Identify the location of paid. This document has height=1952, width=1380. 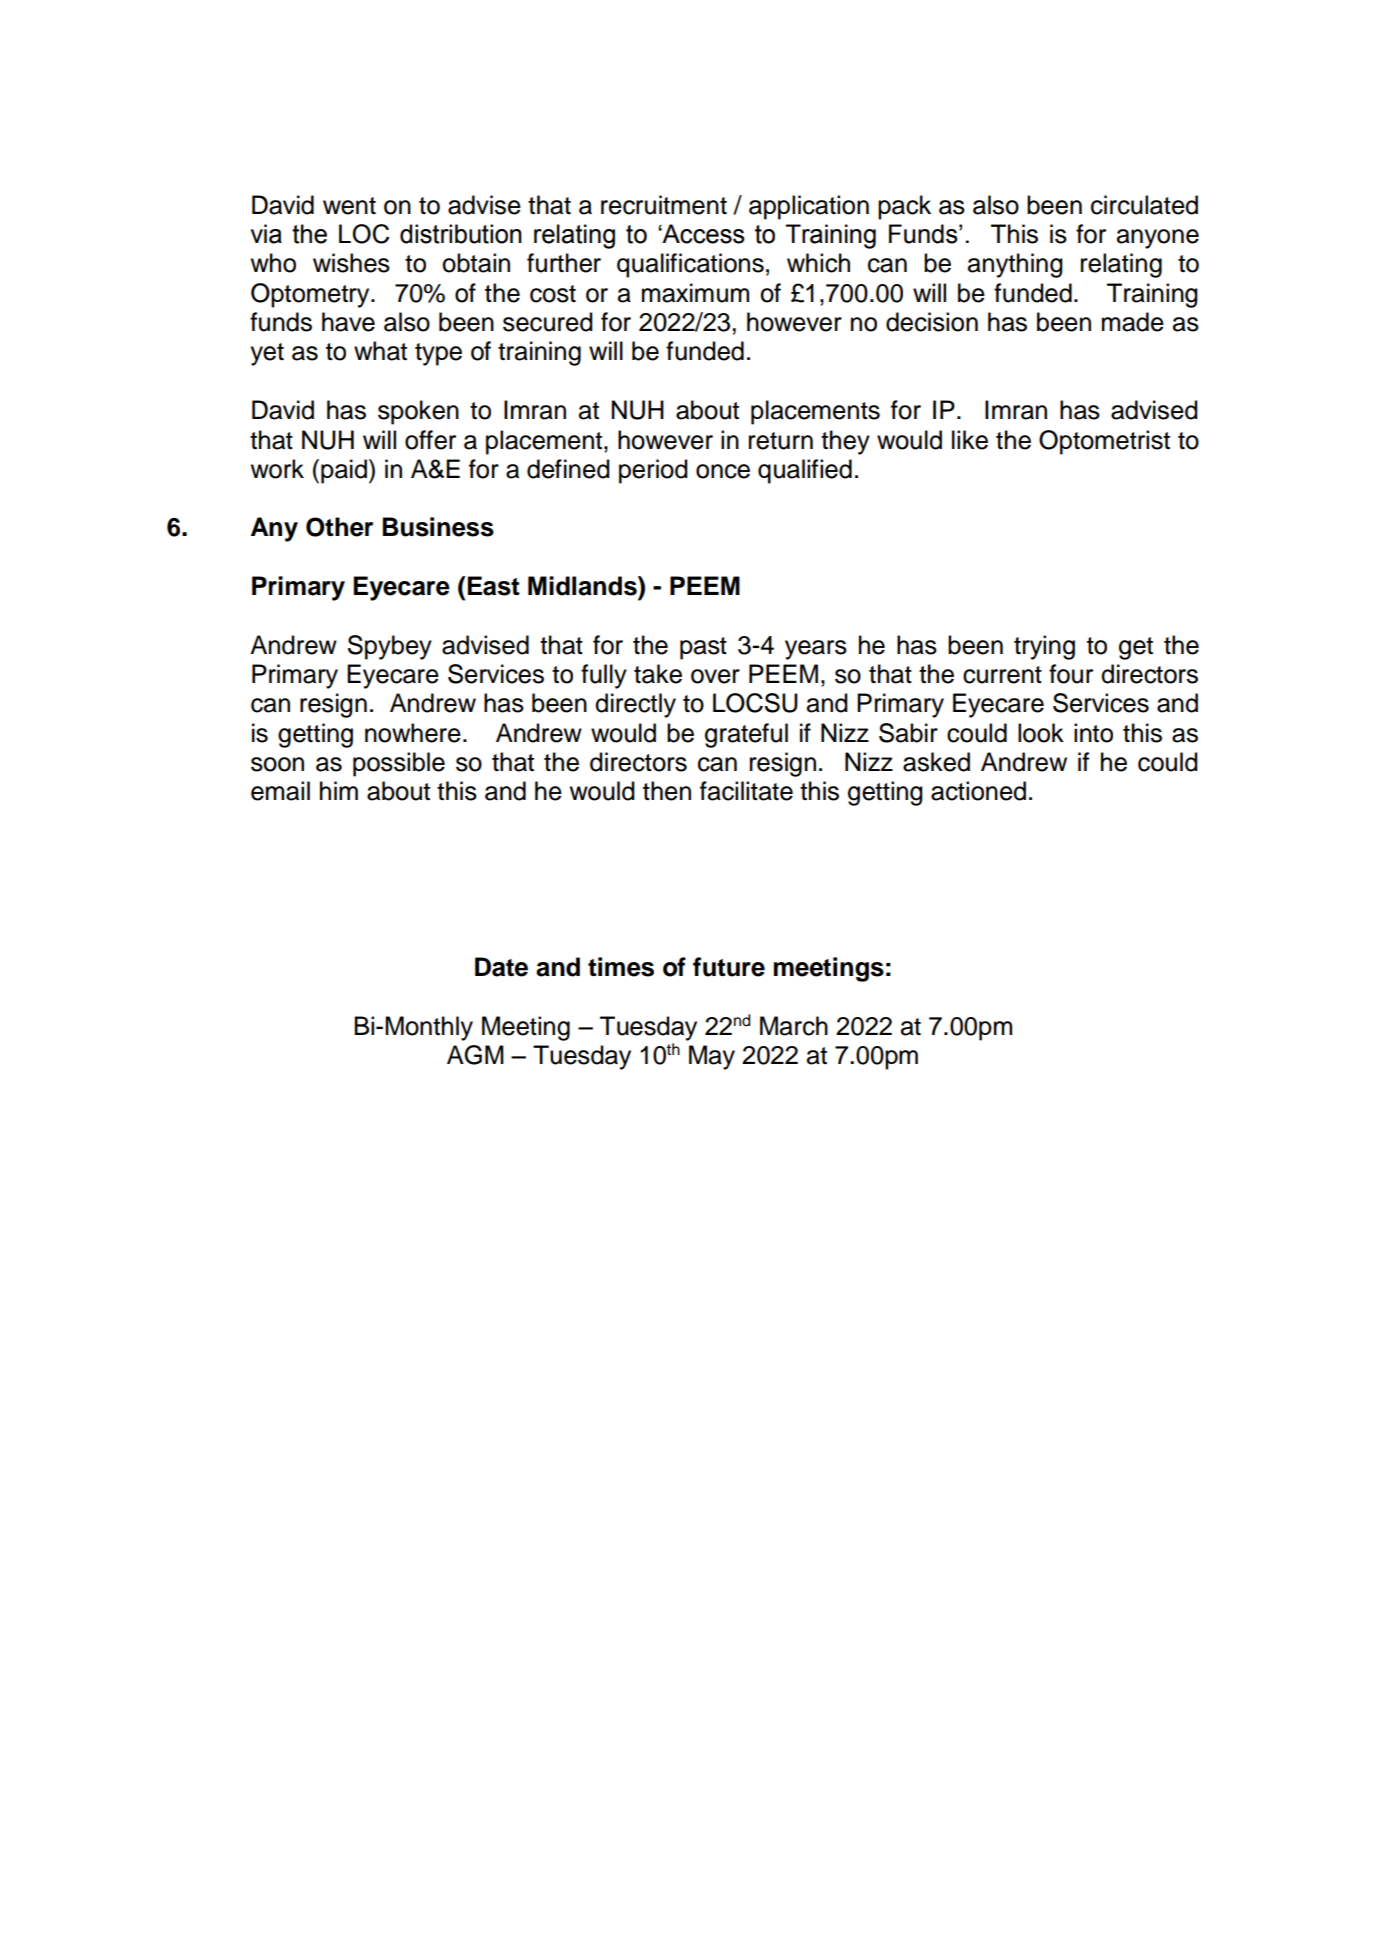
(344, 471).
